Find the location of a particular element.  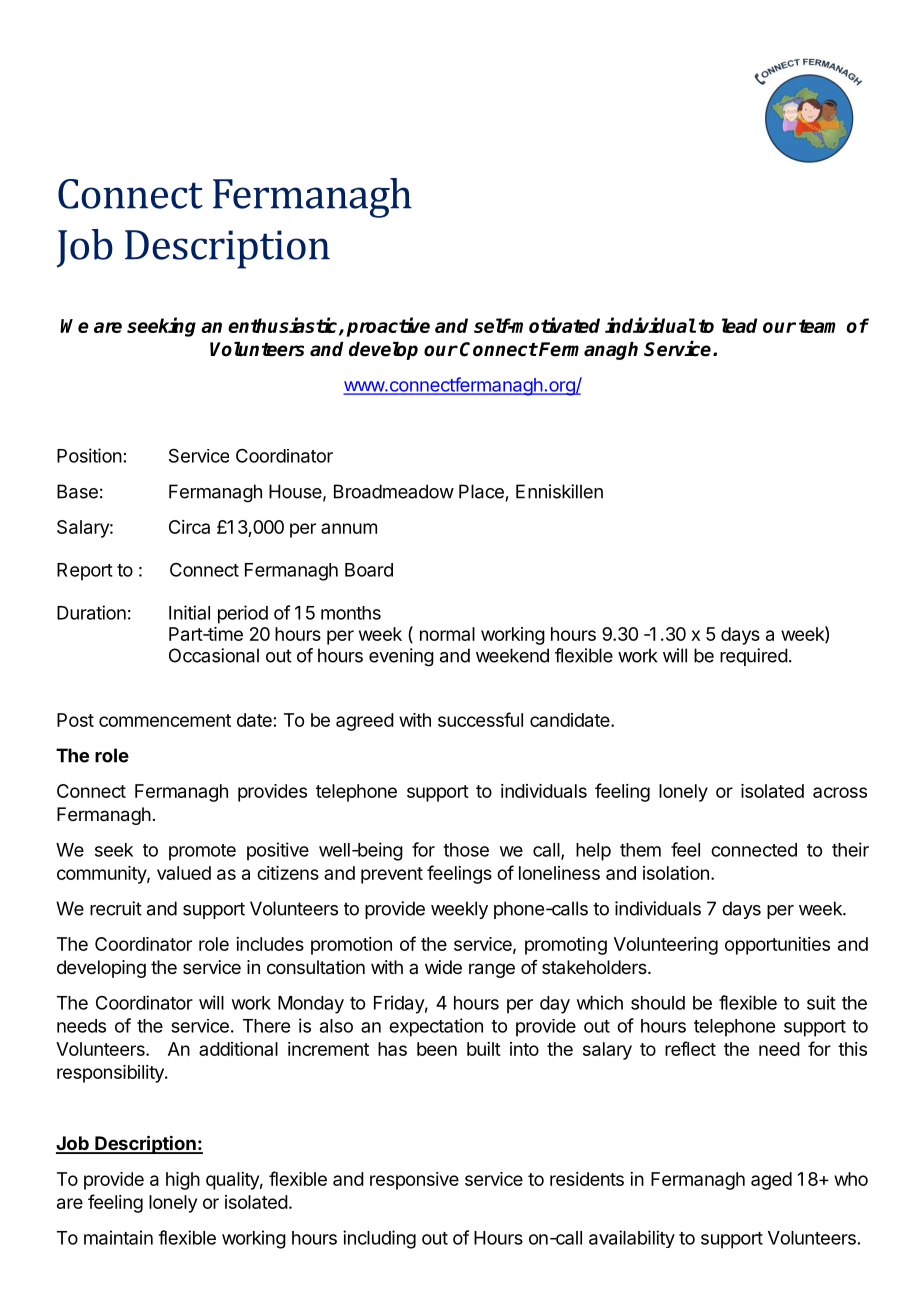

wide is located at coordinates (443, 967).
